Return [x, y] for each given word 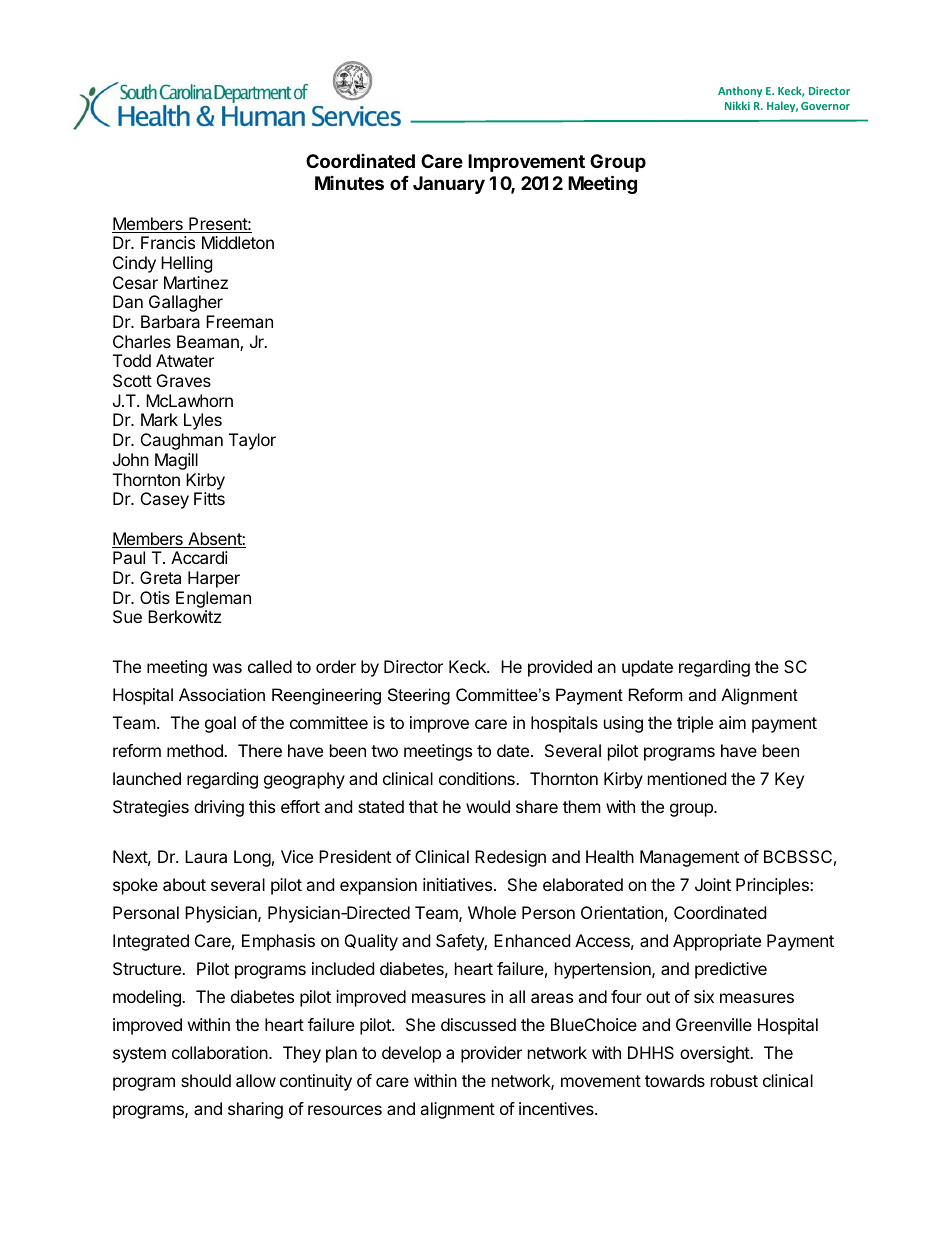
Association [222, 694]
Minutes [349, 183]
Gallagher [186, 303]
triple [695, 724]
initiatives [457, 884]
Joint [713, 884]
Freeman [239, 321]
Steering [419, 696]
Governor [825, 106]
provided [560, 668]
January [449, 185]
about [184, 884]
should [206, 1080]
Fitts [209, 498]
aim [732, 722]
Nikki [737, 105]
